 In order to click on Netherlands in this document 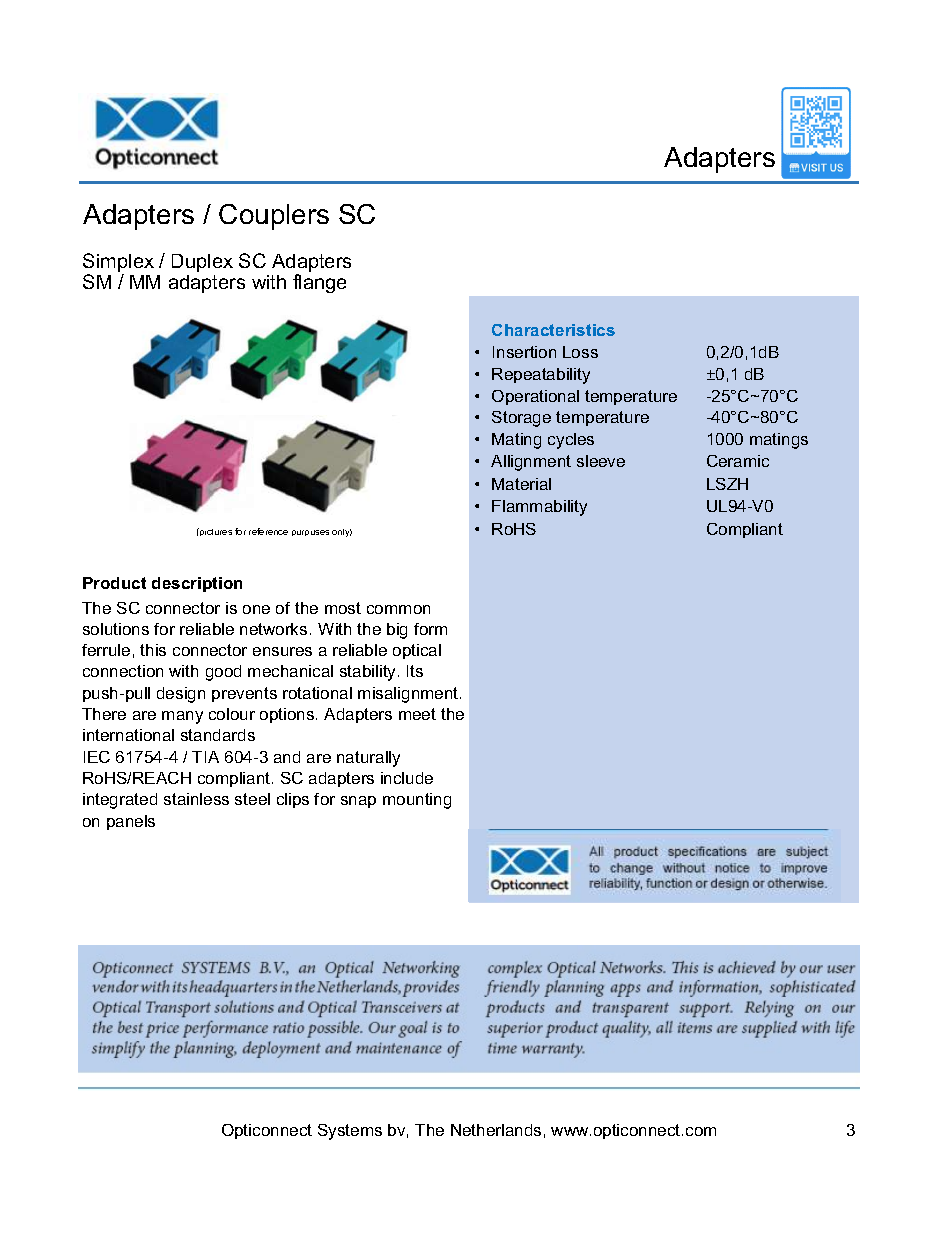, I will do `click(496, 1130)`.
